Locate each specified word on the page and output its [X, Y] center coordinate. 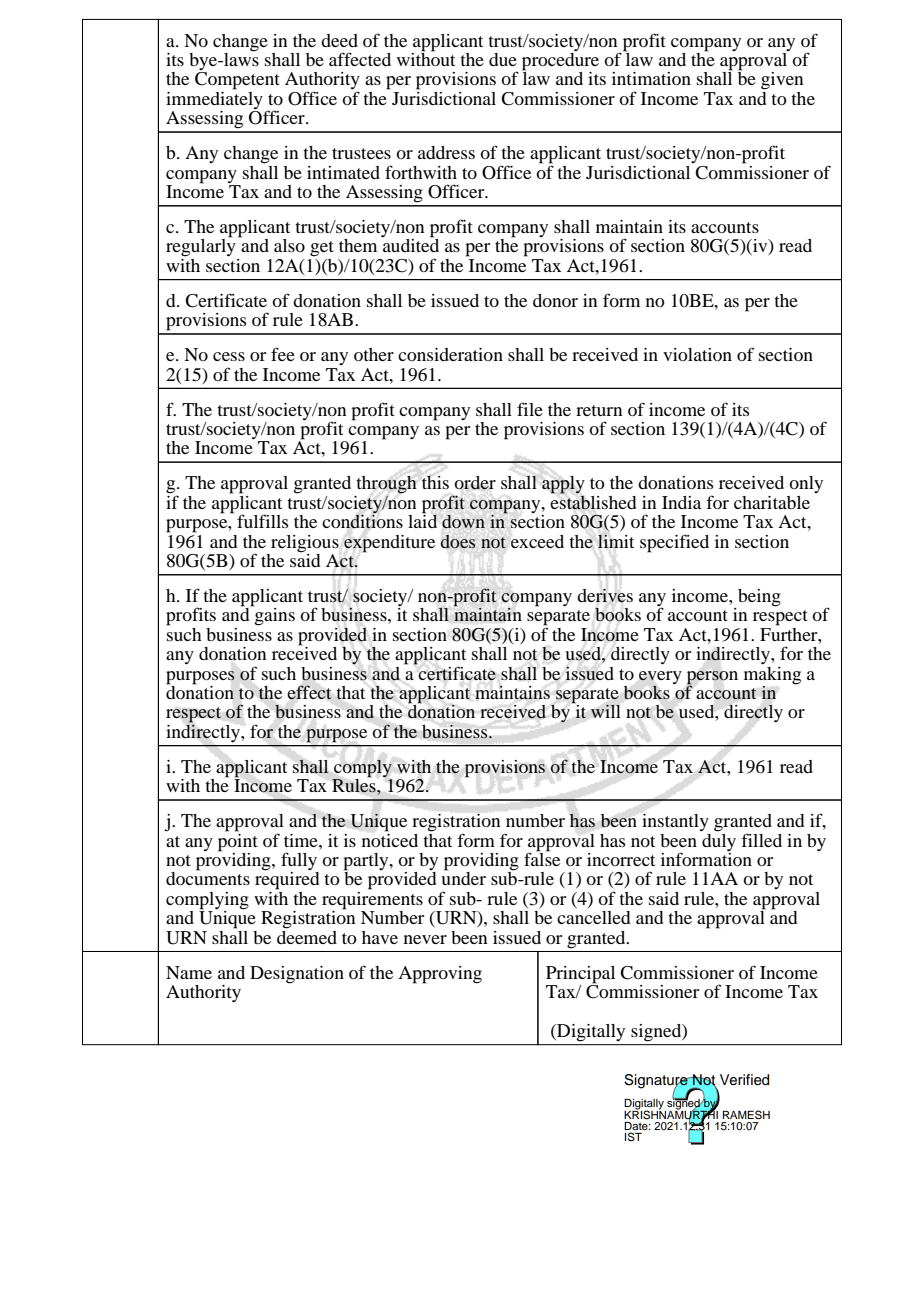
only [806, 484]
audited [411, 244]
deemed [307, 936]
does [458, 541]
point [238, 841]
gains [274, 616]
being [758, 599]
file [530, 409]
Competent [237, 81]
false [542, 858]
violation [697, 354]
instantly [675, 822]
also [289, 245]
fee [283, 354]
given [782, 81]
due [503, 59]
